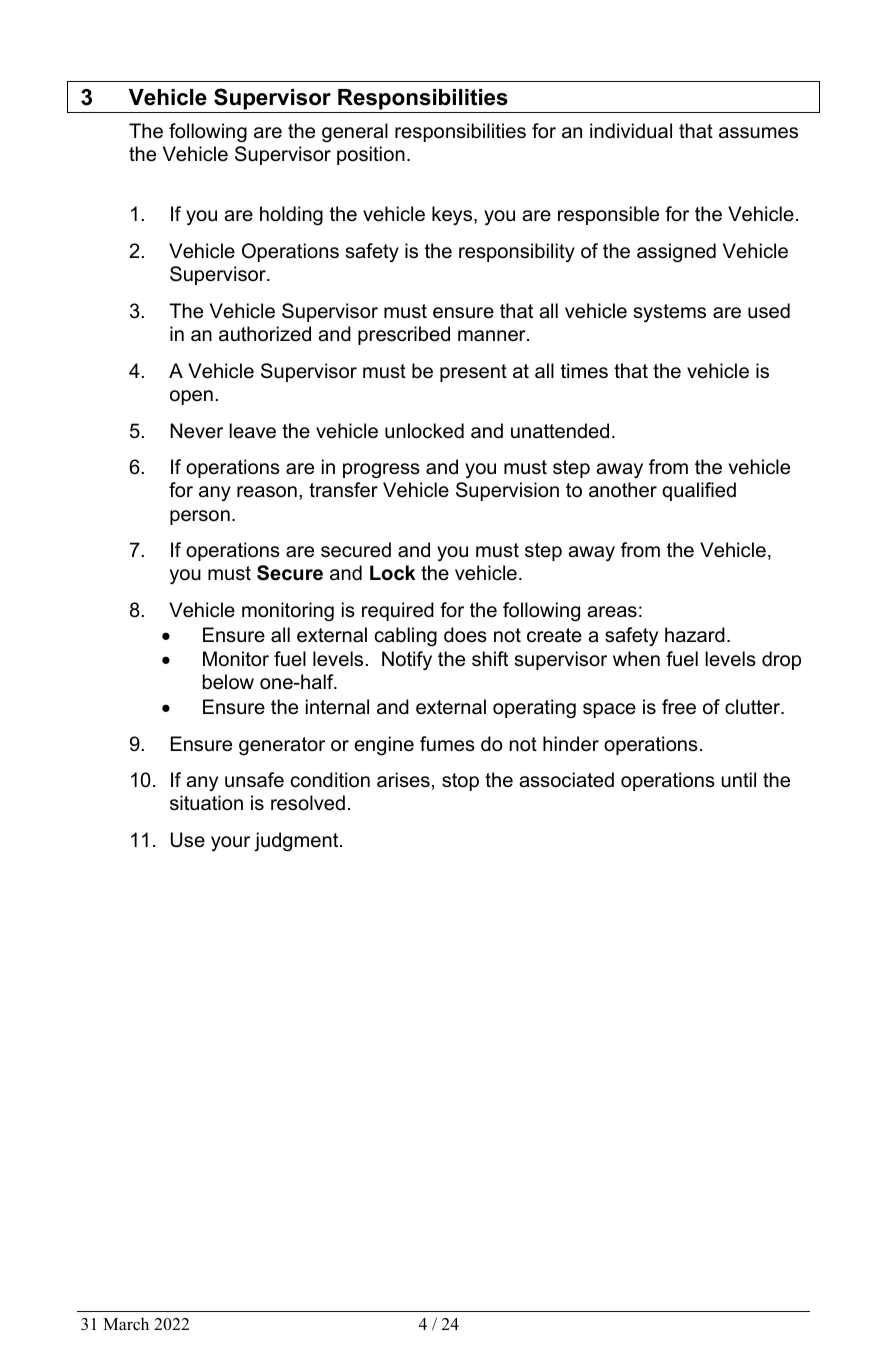 Image resolution: width=887 pixels, height=1372 pixels. I want to click on below, so click(228, 682).
